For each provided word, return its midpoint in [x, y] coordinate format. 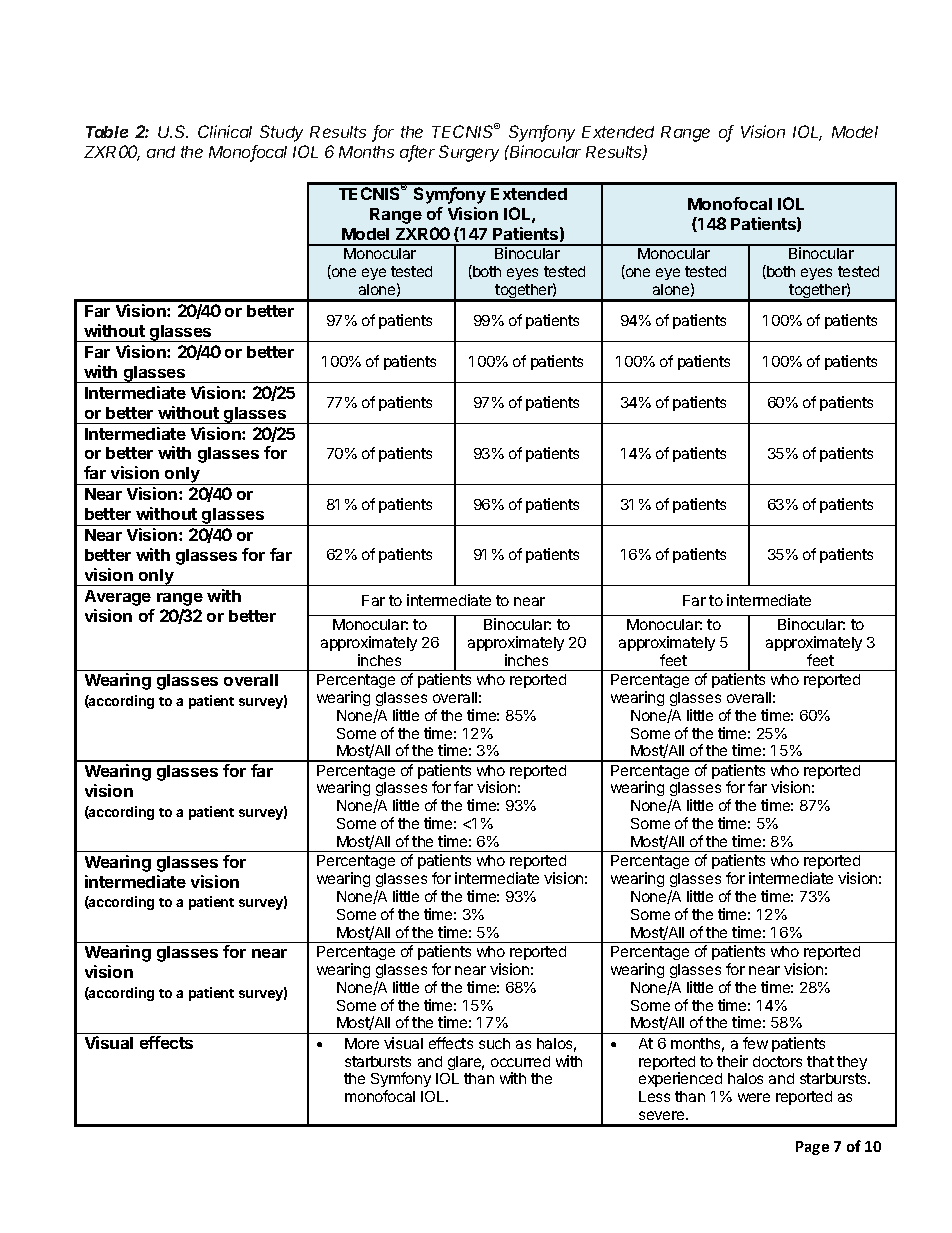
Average [118, 598]
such [494, 1043]
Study [281, 133]
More [362, 1043]
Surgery [469, 153]
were [754, 1097]
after [417, 153]
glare [466, 1063]
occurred [520, 1061]
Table [107, 132]
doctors [777, 1061]
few [755, 1043]
